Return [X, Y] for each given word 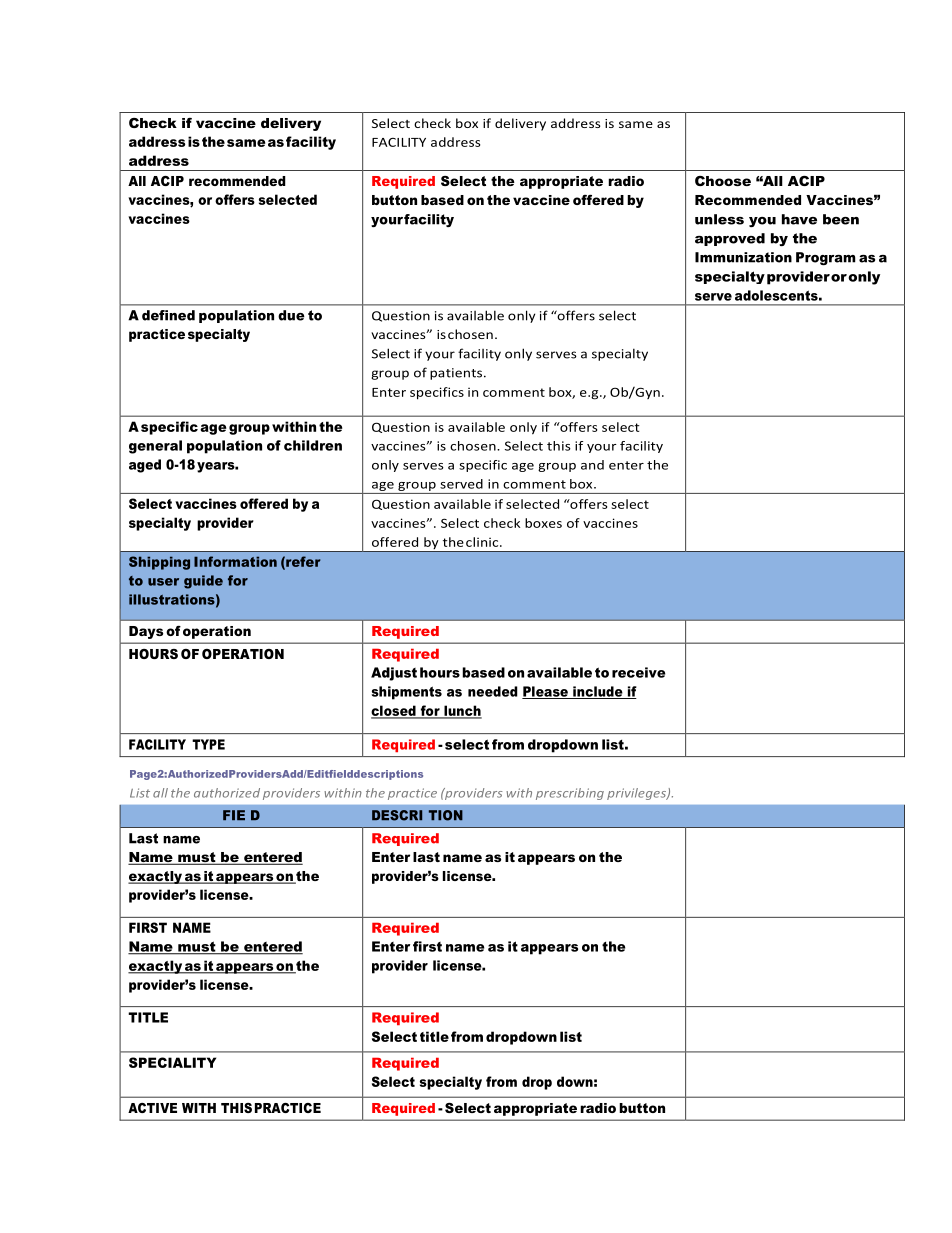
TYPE [208, 744]
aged [145, 466]
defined [168, 315]
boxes [543, 523]
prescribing [570, 794]
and [592, 465]
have [799, 219]
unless [719, 219]
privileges [637, 794]
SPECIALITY [172, 1062]
